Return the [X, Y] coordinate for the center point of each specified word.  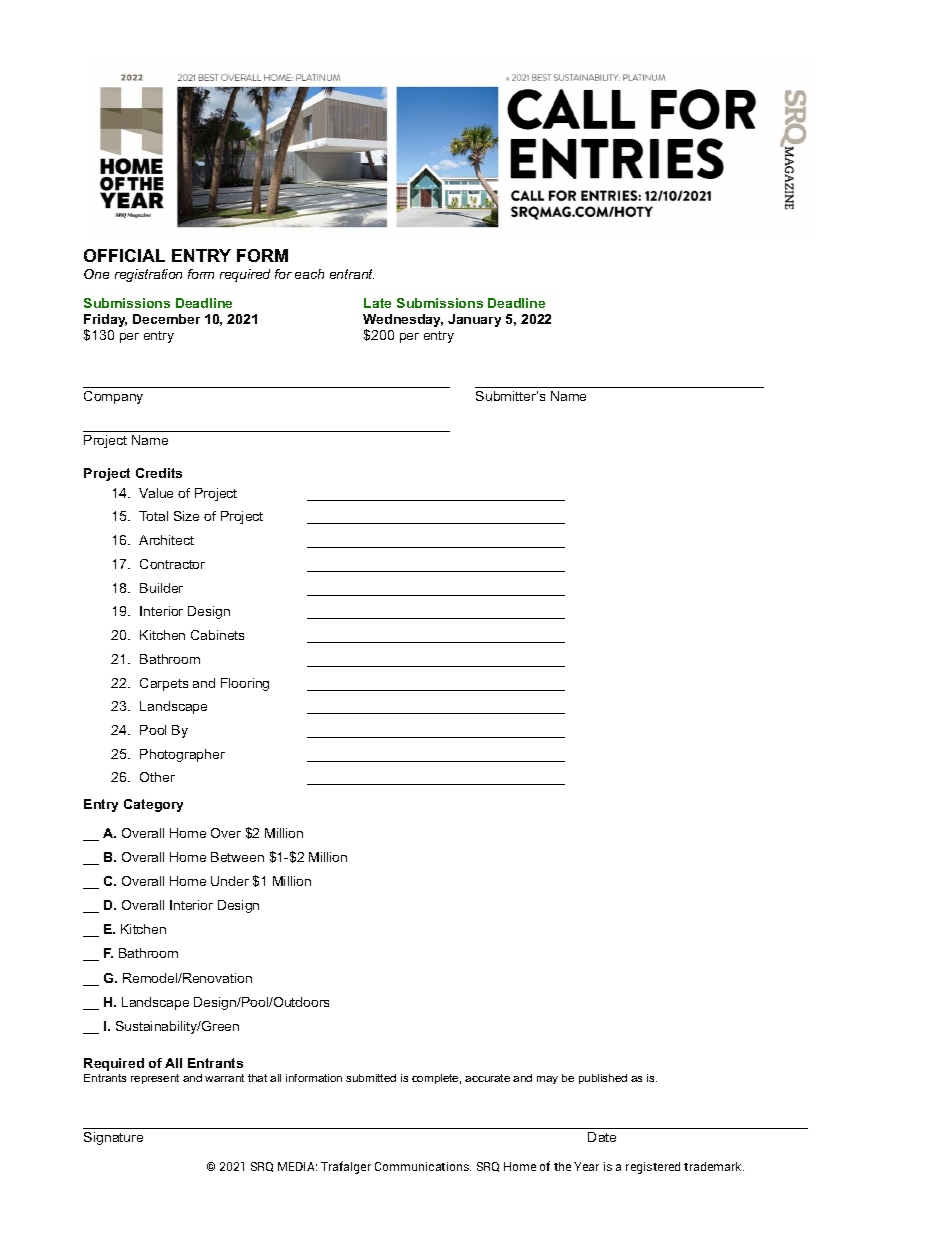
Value [156, 493]
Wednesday [403, 322]
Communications [423, 1166]
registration [148, 275]
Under [230, 881]
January [474, 320]
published [603, 1079]
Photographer [182, 755]
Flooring [245, 684]
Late [377, 303]
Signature [113, 1138]
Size [186, 516]
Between [237, 857]
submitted [371, 1078]
